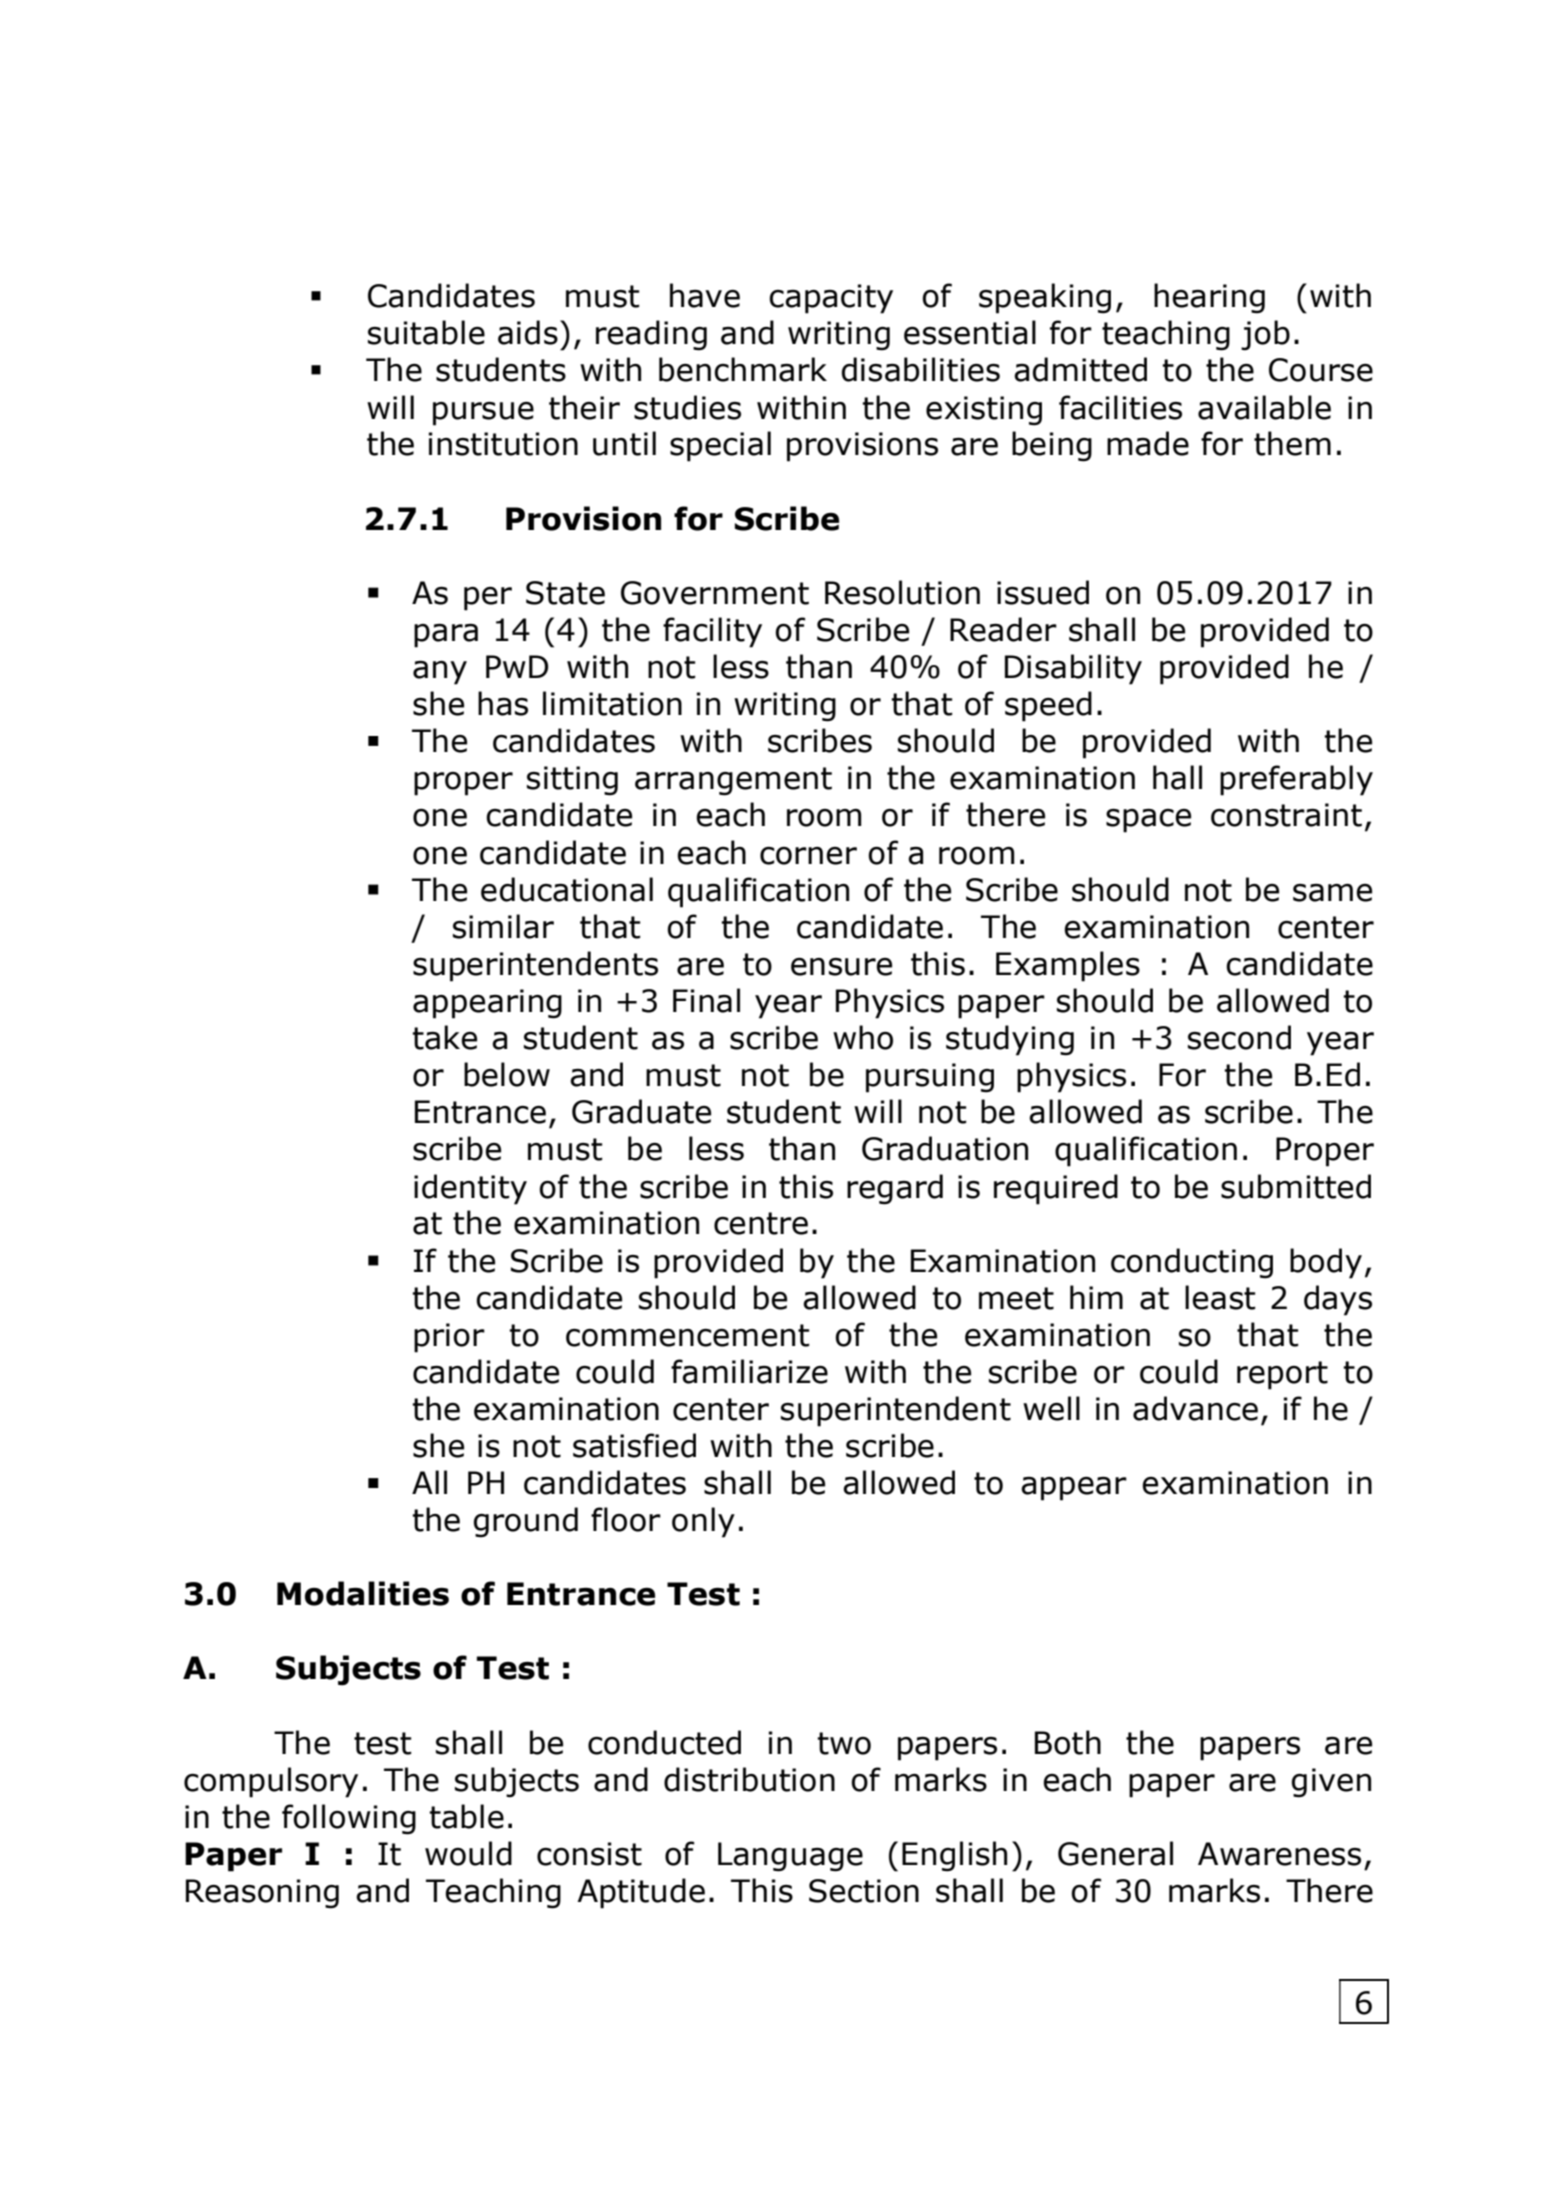 This screenshot has width=1556, height=2200. What do you see at coordinates (743, 369) in the screenshot?
I see `benchmark` at bounding box center [743, 369].
